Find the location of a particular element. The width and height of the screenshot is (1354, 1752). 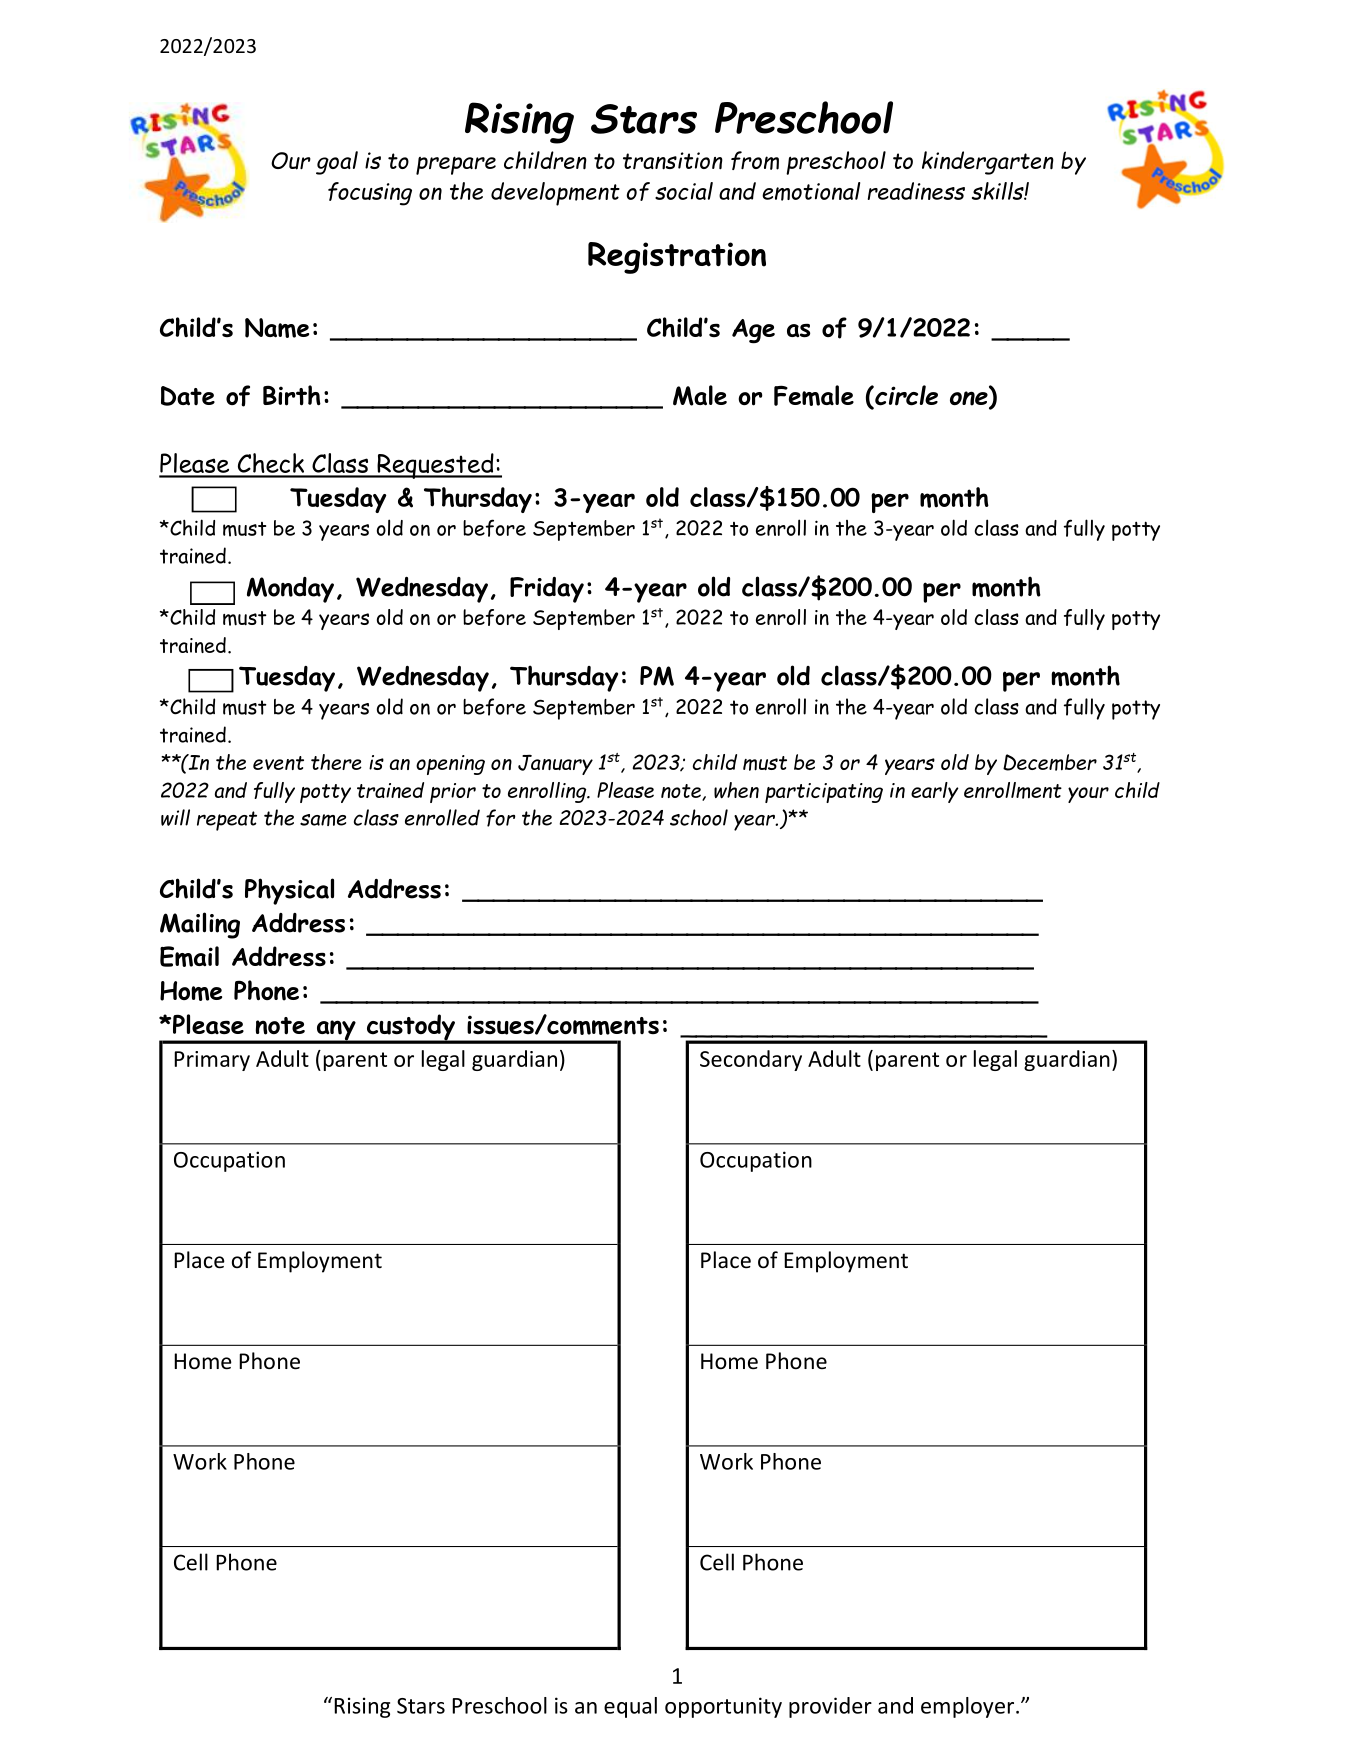

Primary is located at coordinates (212, 1061).
